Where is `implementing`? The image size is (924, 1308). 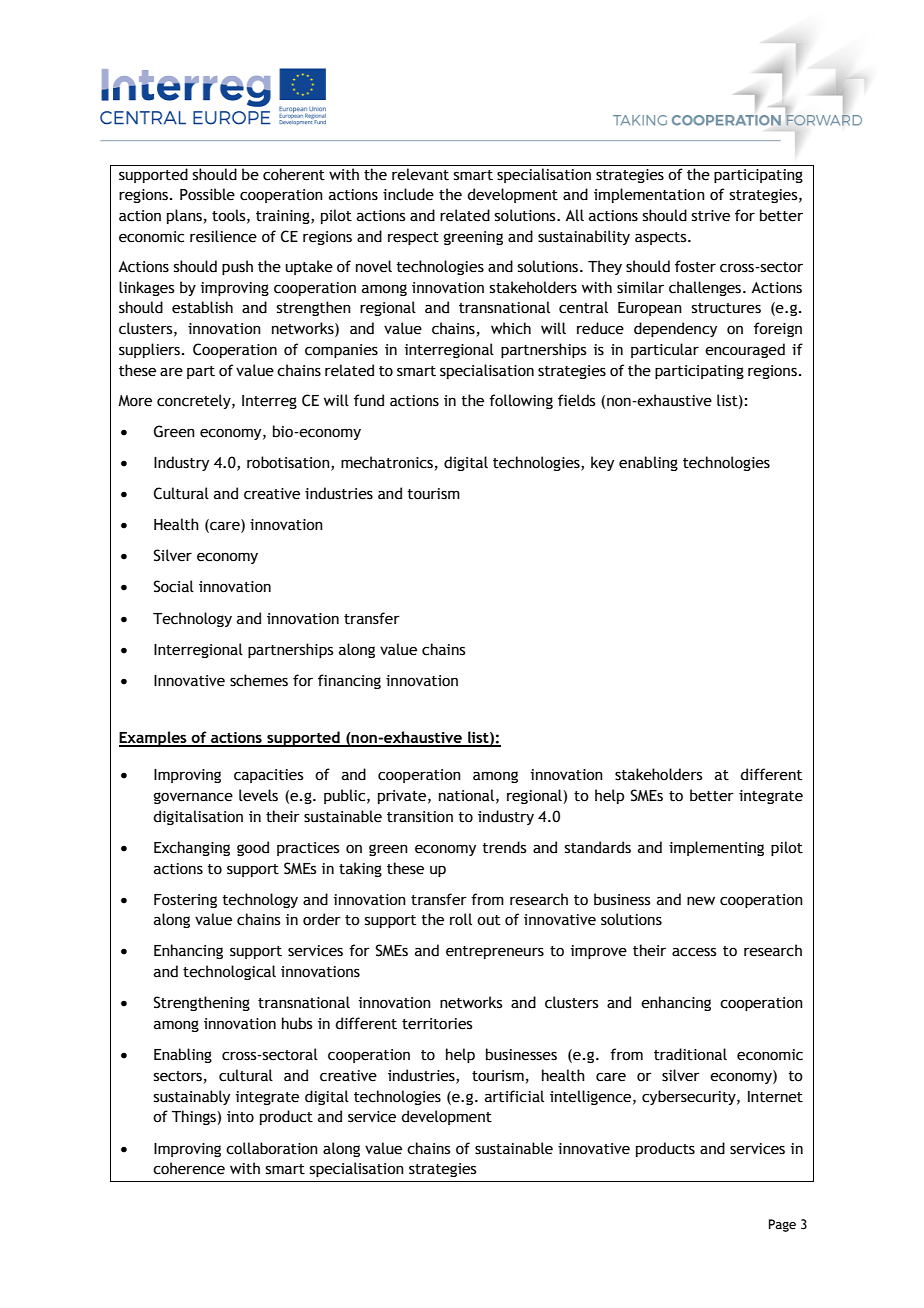 implementing is located at coordinates (716, 848).
